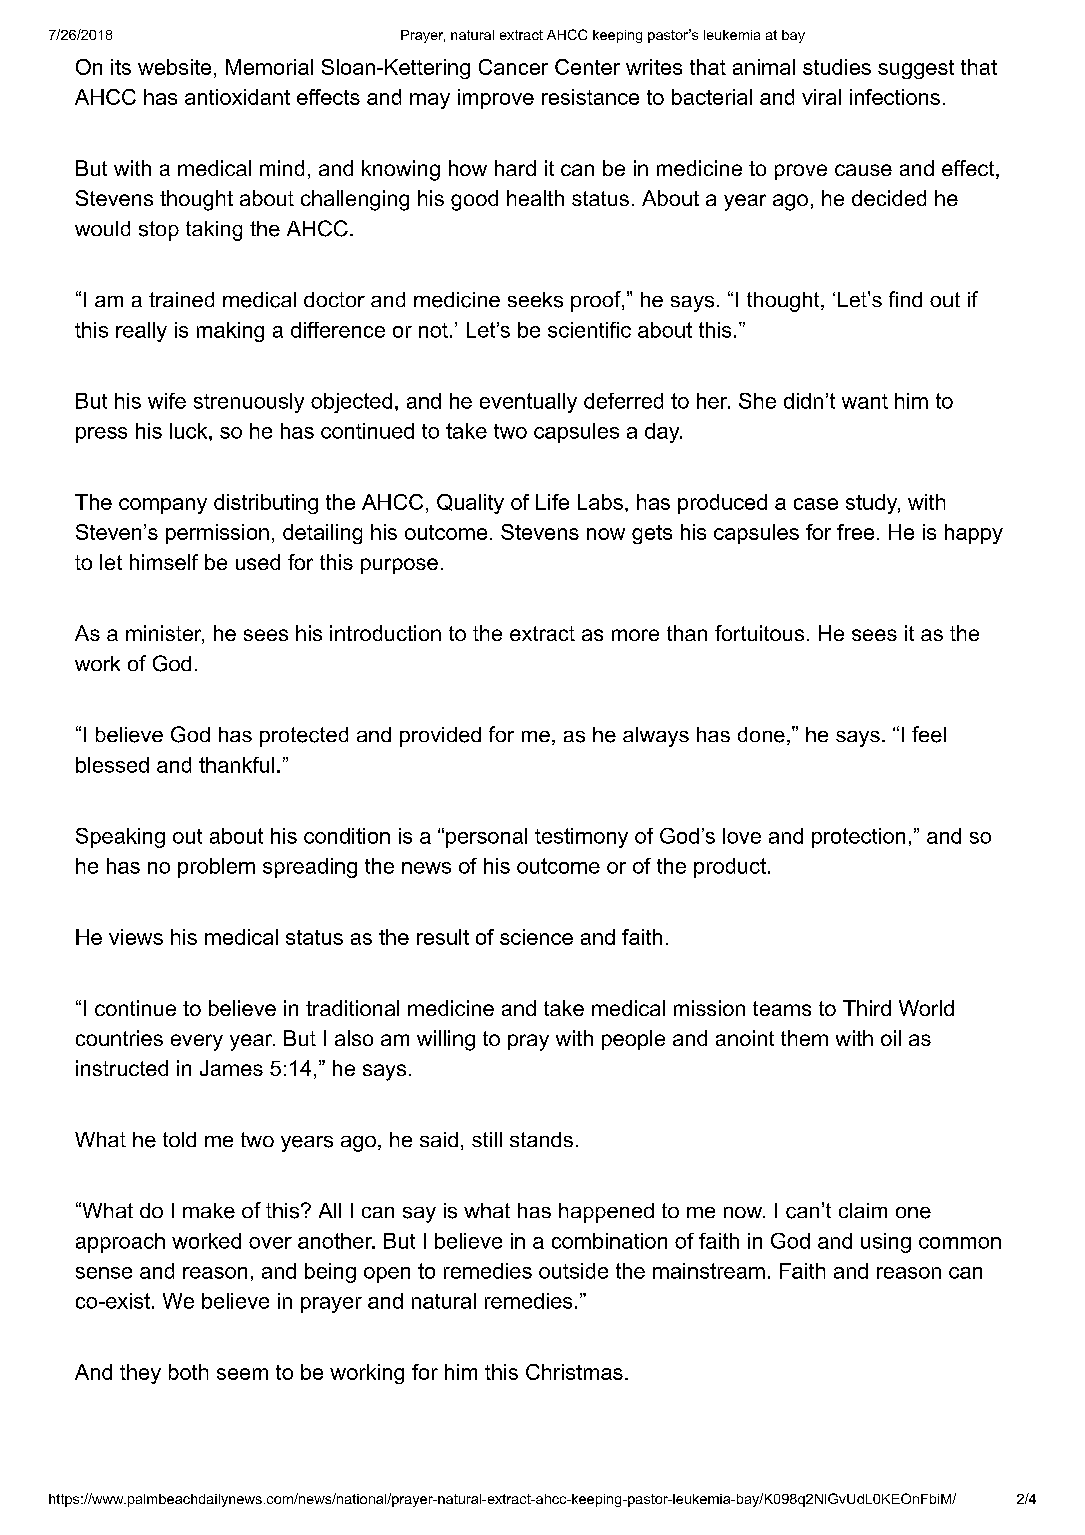 The height and width of the screenshot is (1535, 1085). What do you see at coordinates (895, 97) in the screenshot?
I see `infections` at bounding box center [895, 97].
